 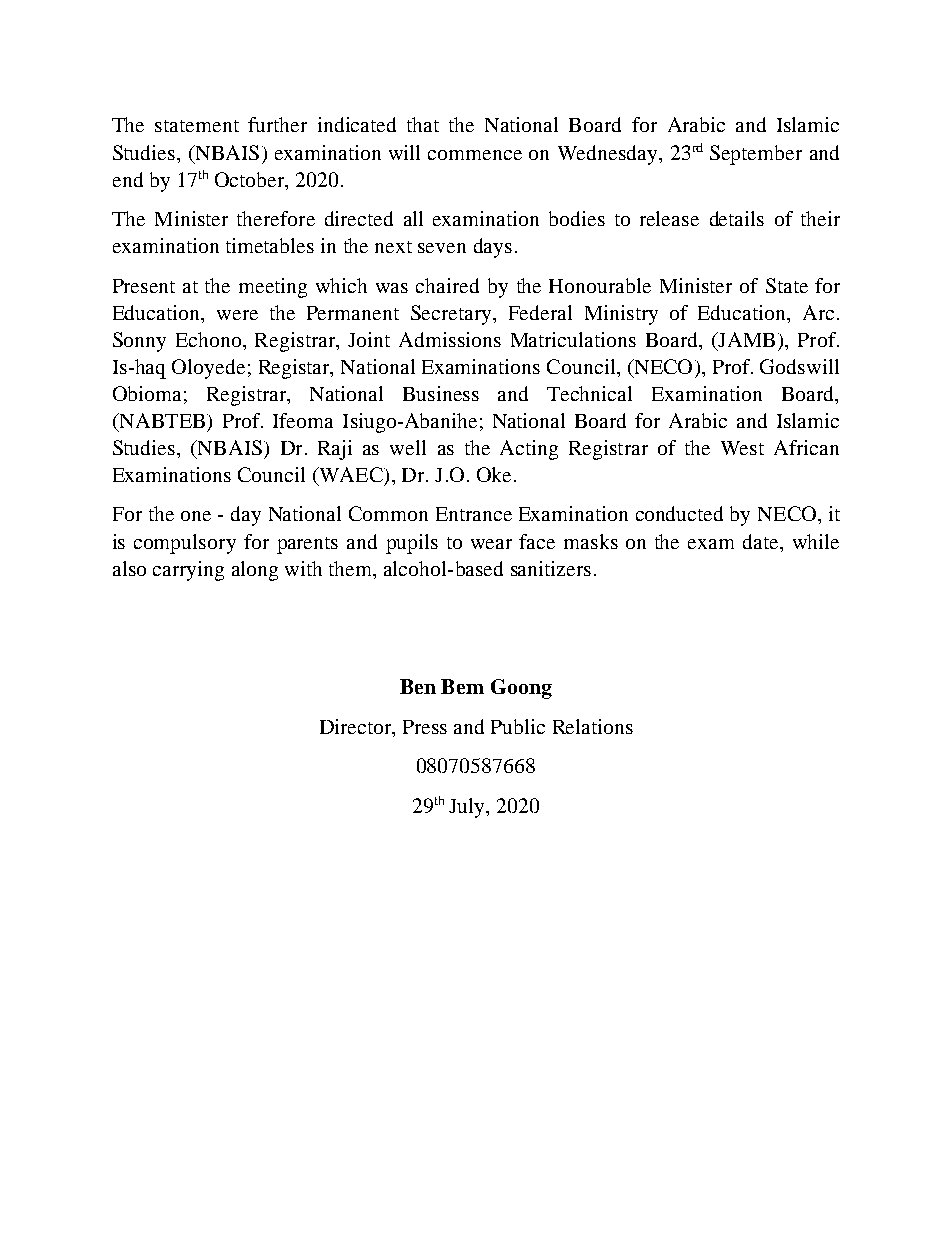 I want to click on further, so click(x=277, y=124).
